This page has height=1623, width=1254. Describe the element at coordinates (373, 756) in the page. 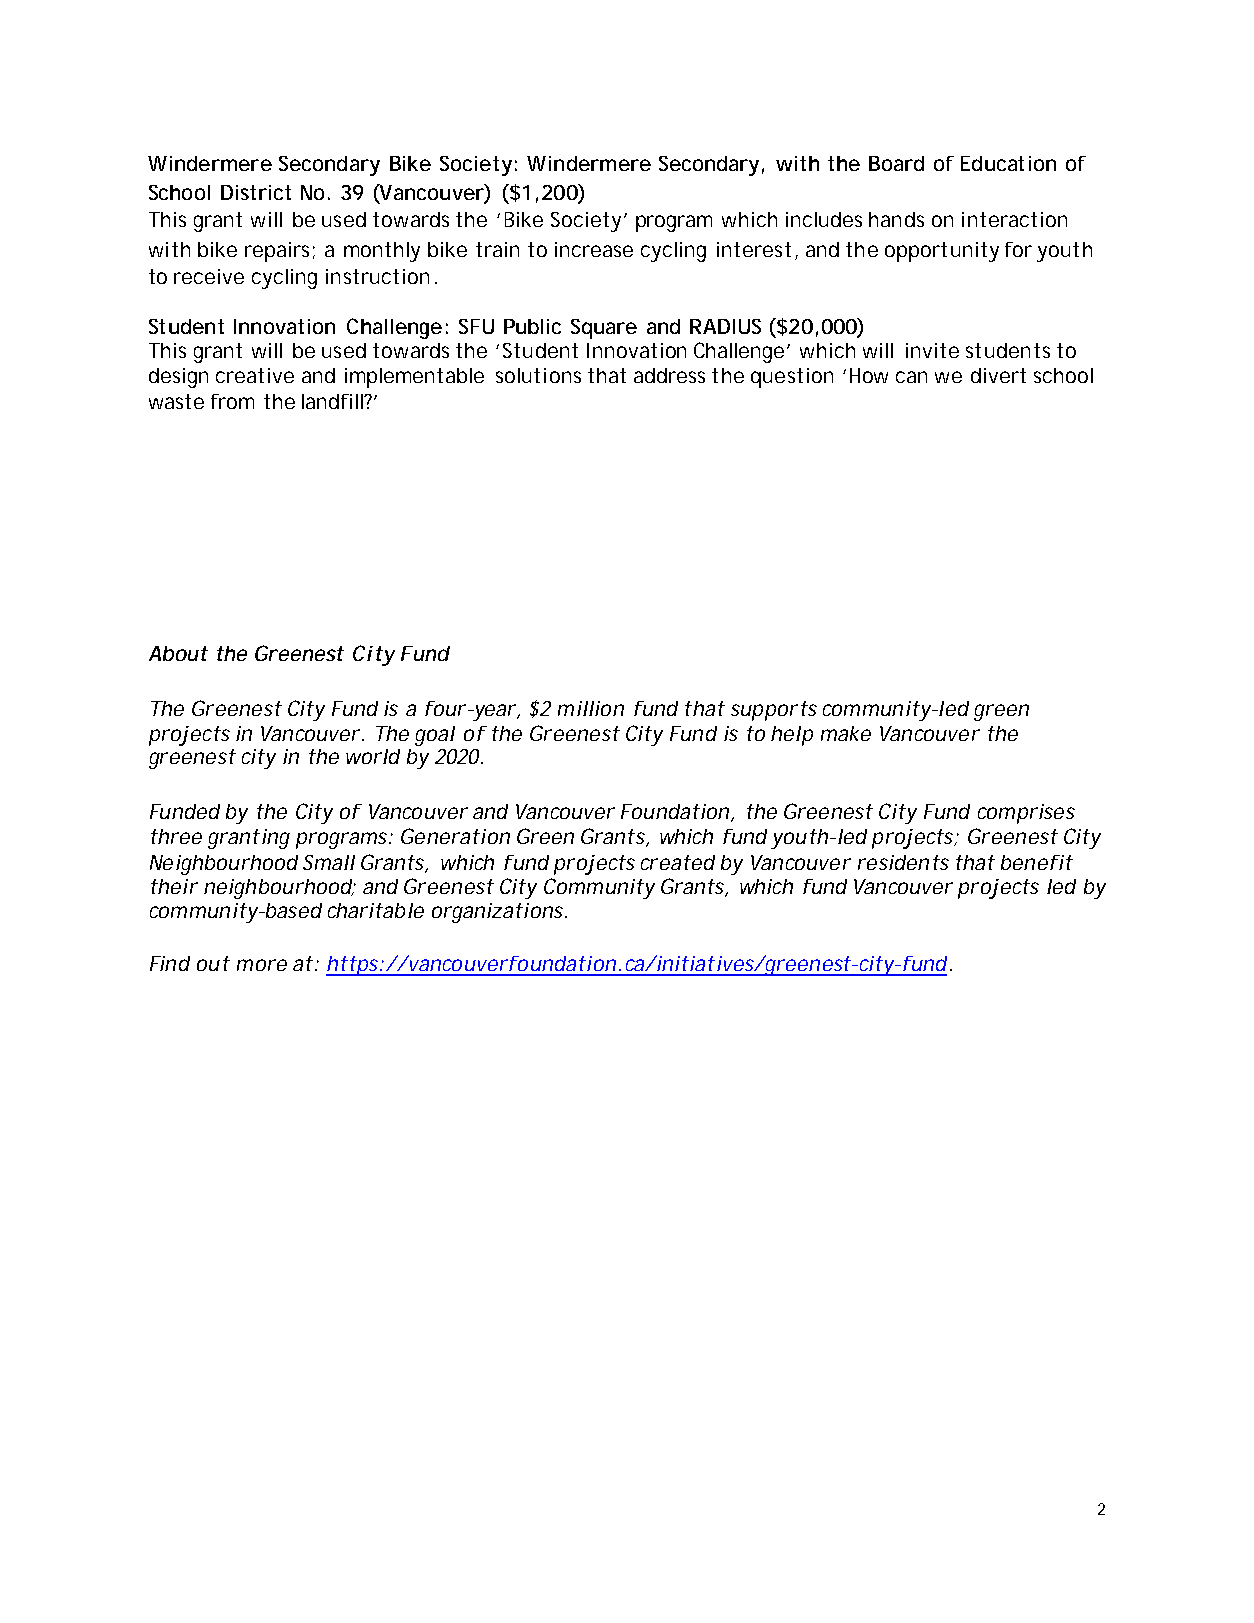

I see `world` at that location.
